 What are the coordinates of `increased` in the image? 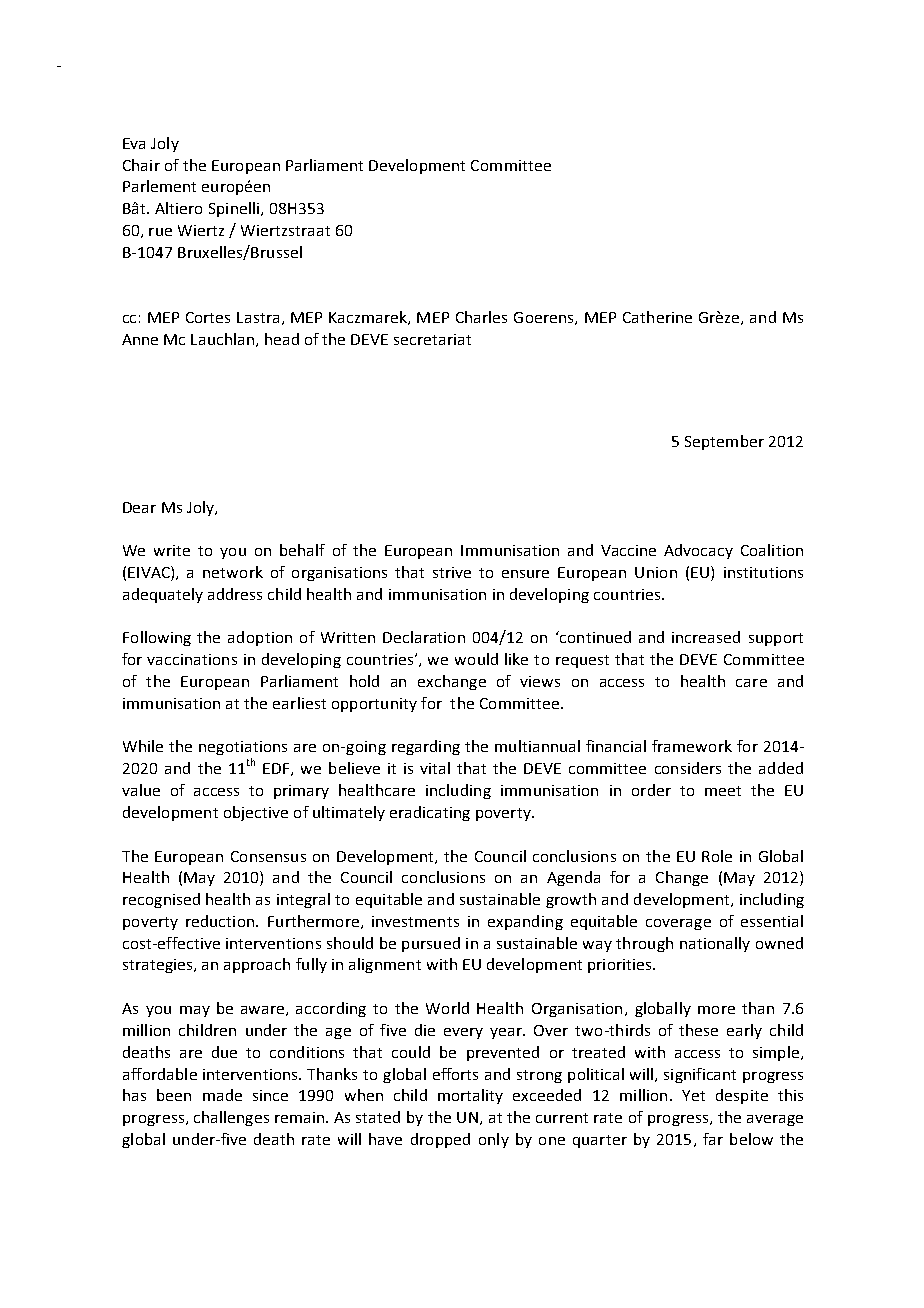 It's located at (706, 637).
